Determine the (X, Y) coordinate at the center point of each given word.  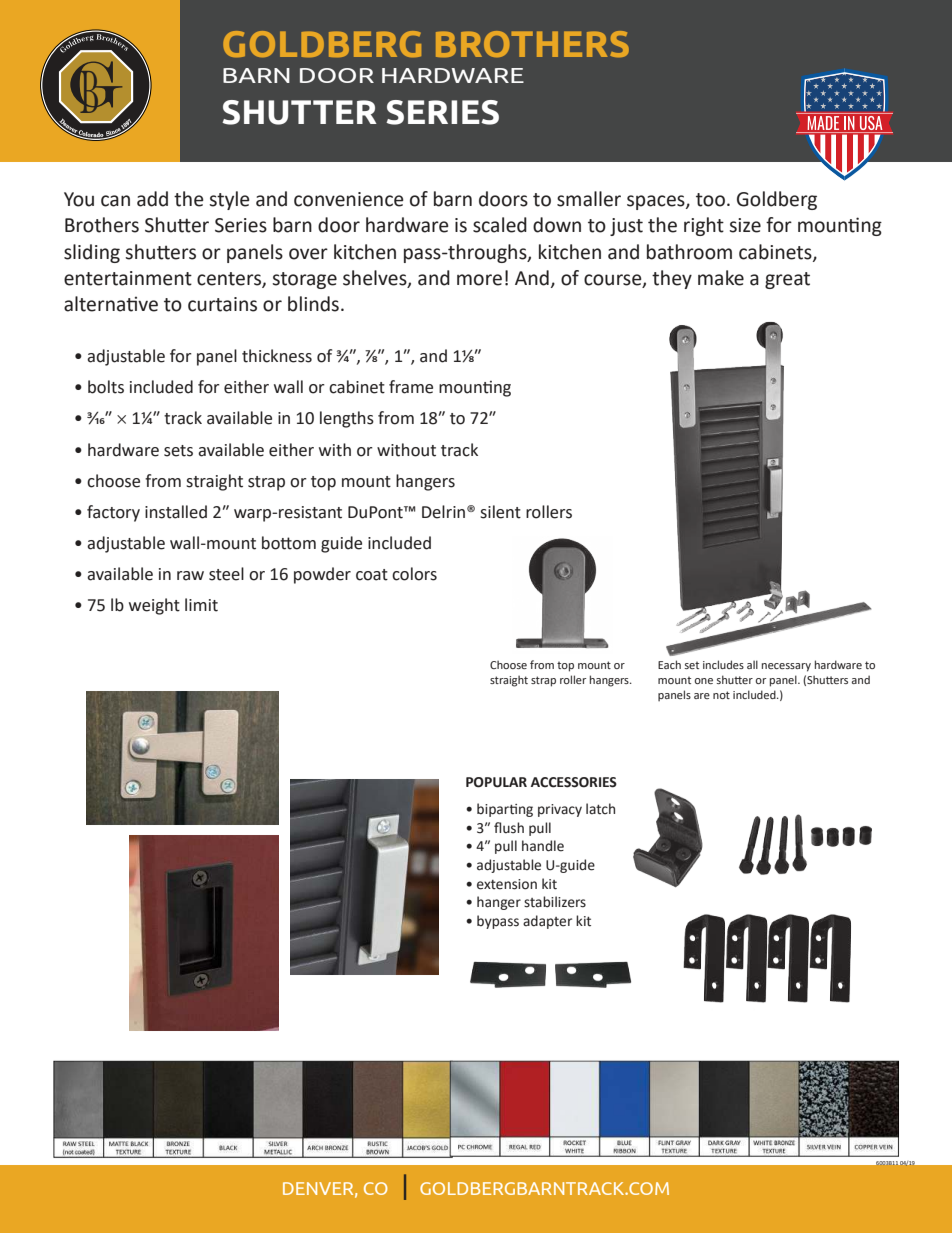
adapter (547, 922)
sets (178, 451)
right (704, 226)
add (152, 199)
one (704, 681)
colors (414, 574)
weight (154, 606)
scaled (500, 225)
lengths (347, 419)
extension (507, 884)
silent (500, 512)
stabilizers (555, 902)
